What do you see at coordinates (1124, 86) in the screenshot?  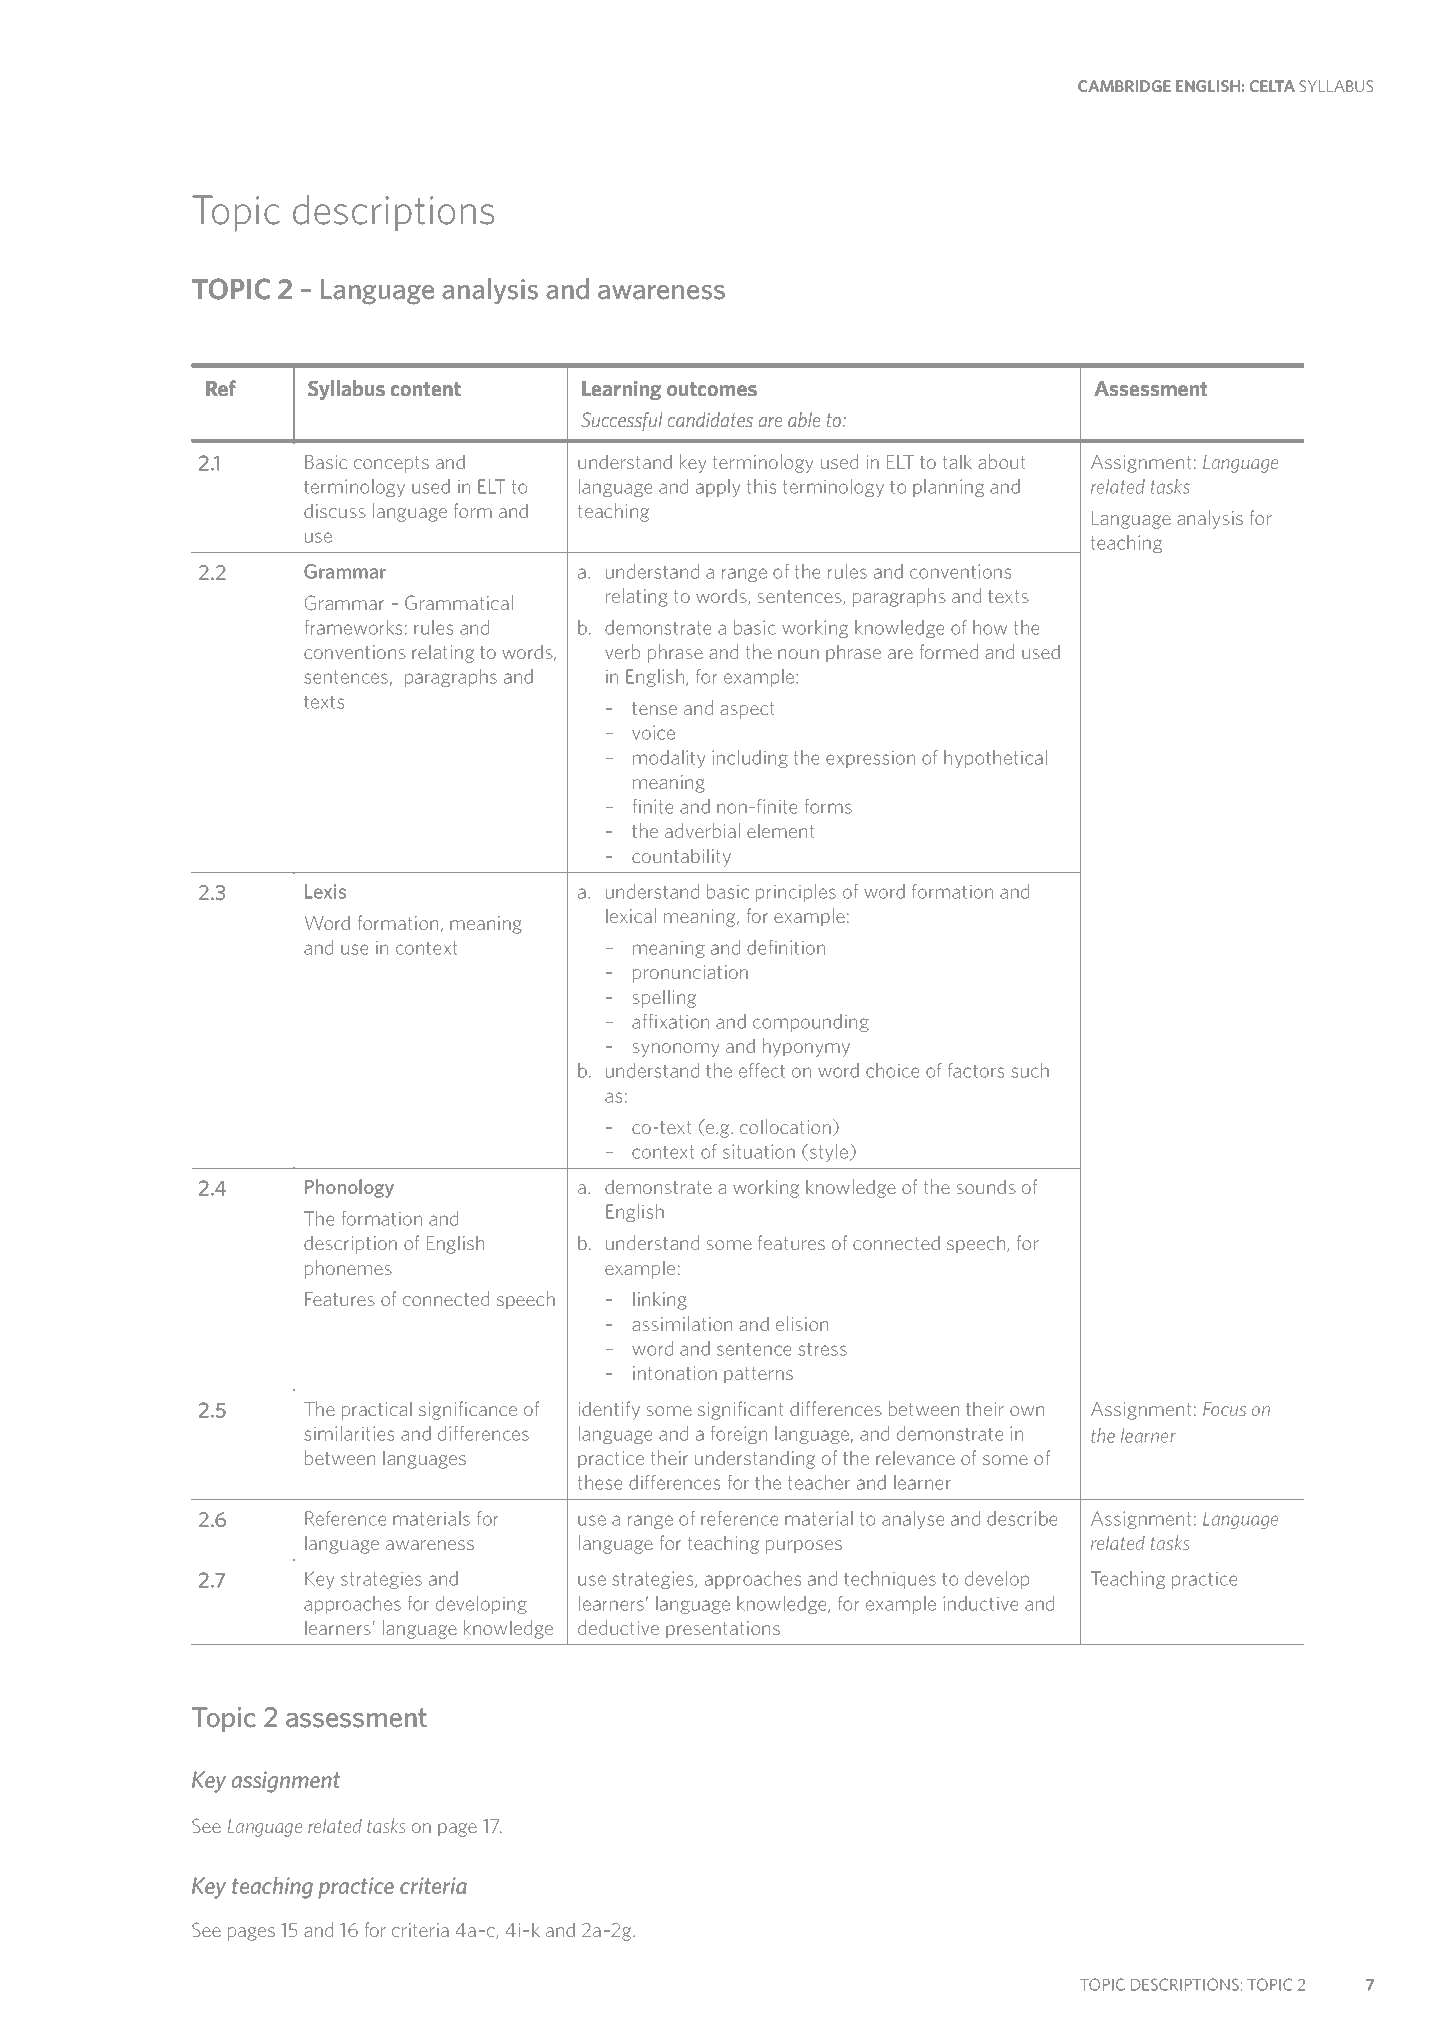 I see `CAMBRIDGE` at bounding box center [1124, 86].
